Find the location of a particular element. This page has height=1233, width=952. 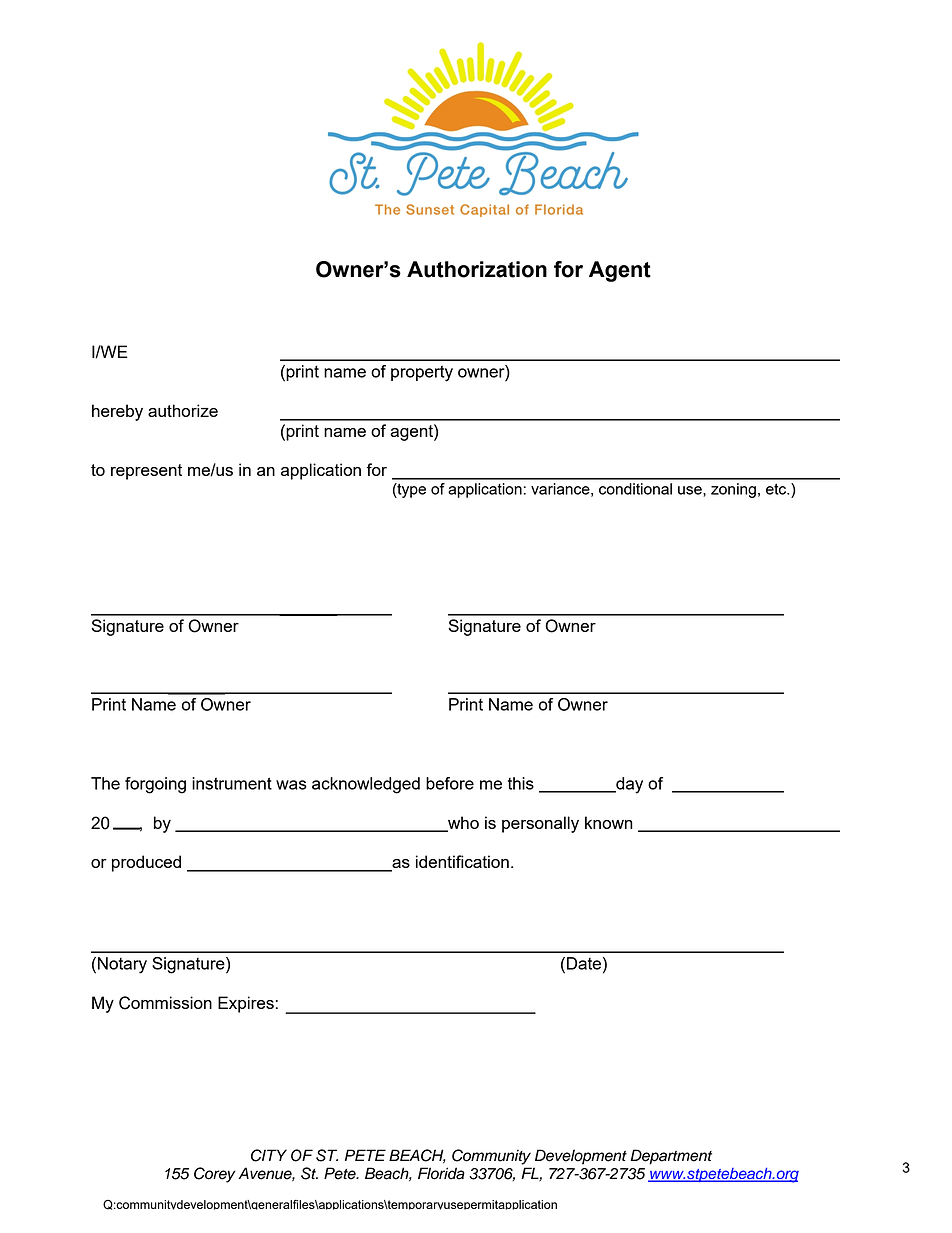

before is located at coordinates (450, 783).
